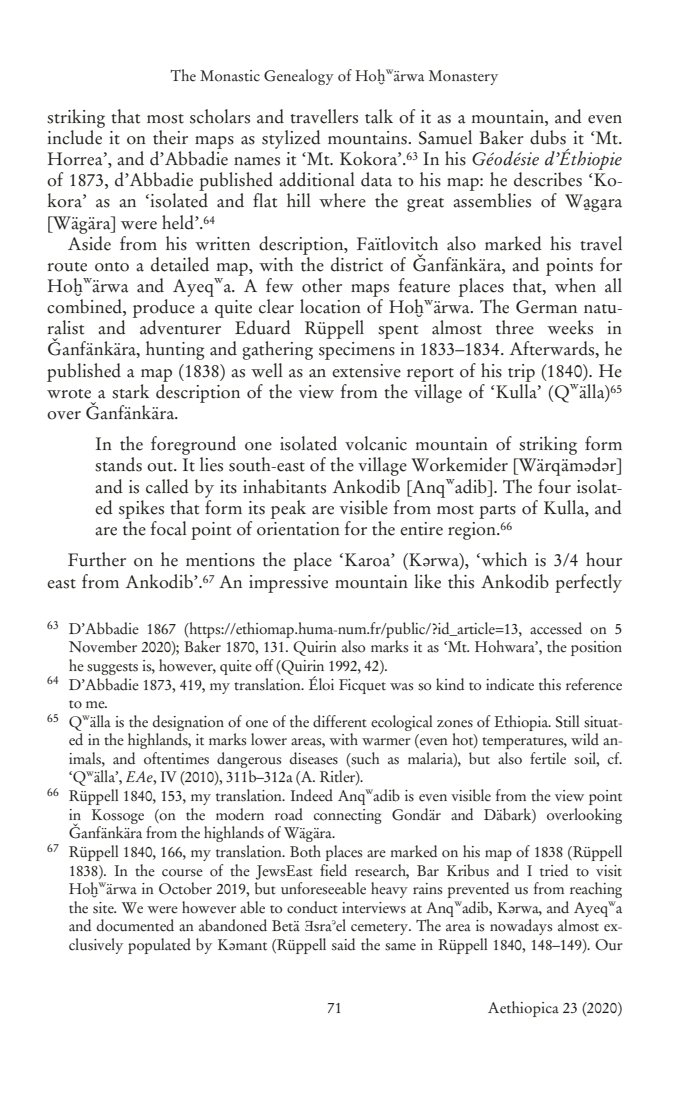 This page has width=699, height=1116. I want to click on dubs, so click(548, 137).
